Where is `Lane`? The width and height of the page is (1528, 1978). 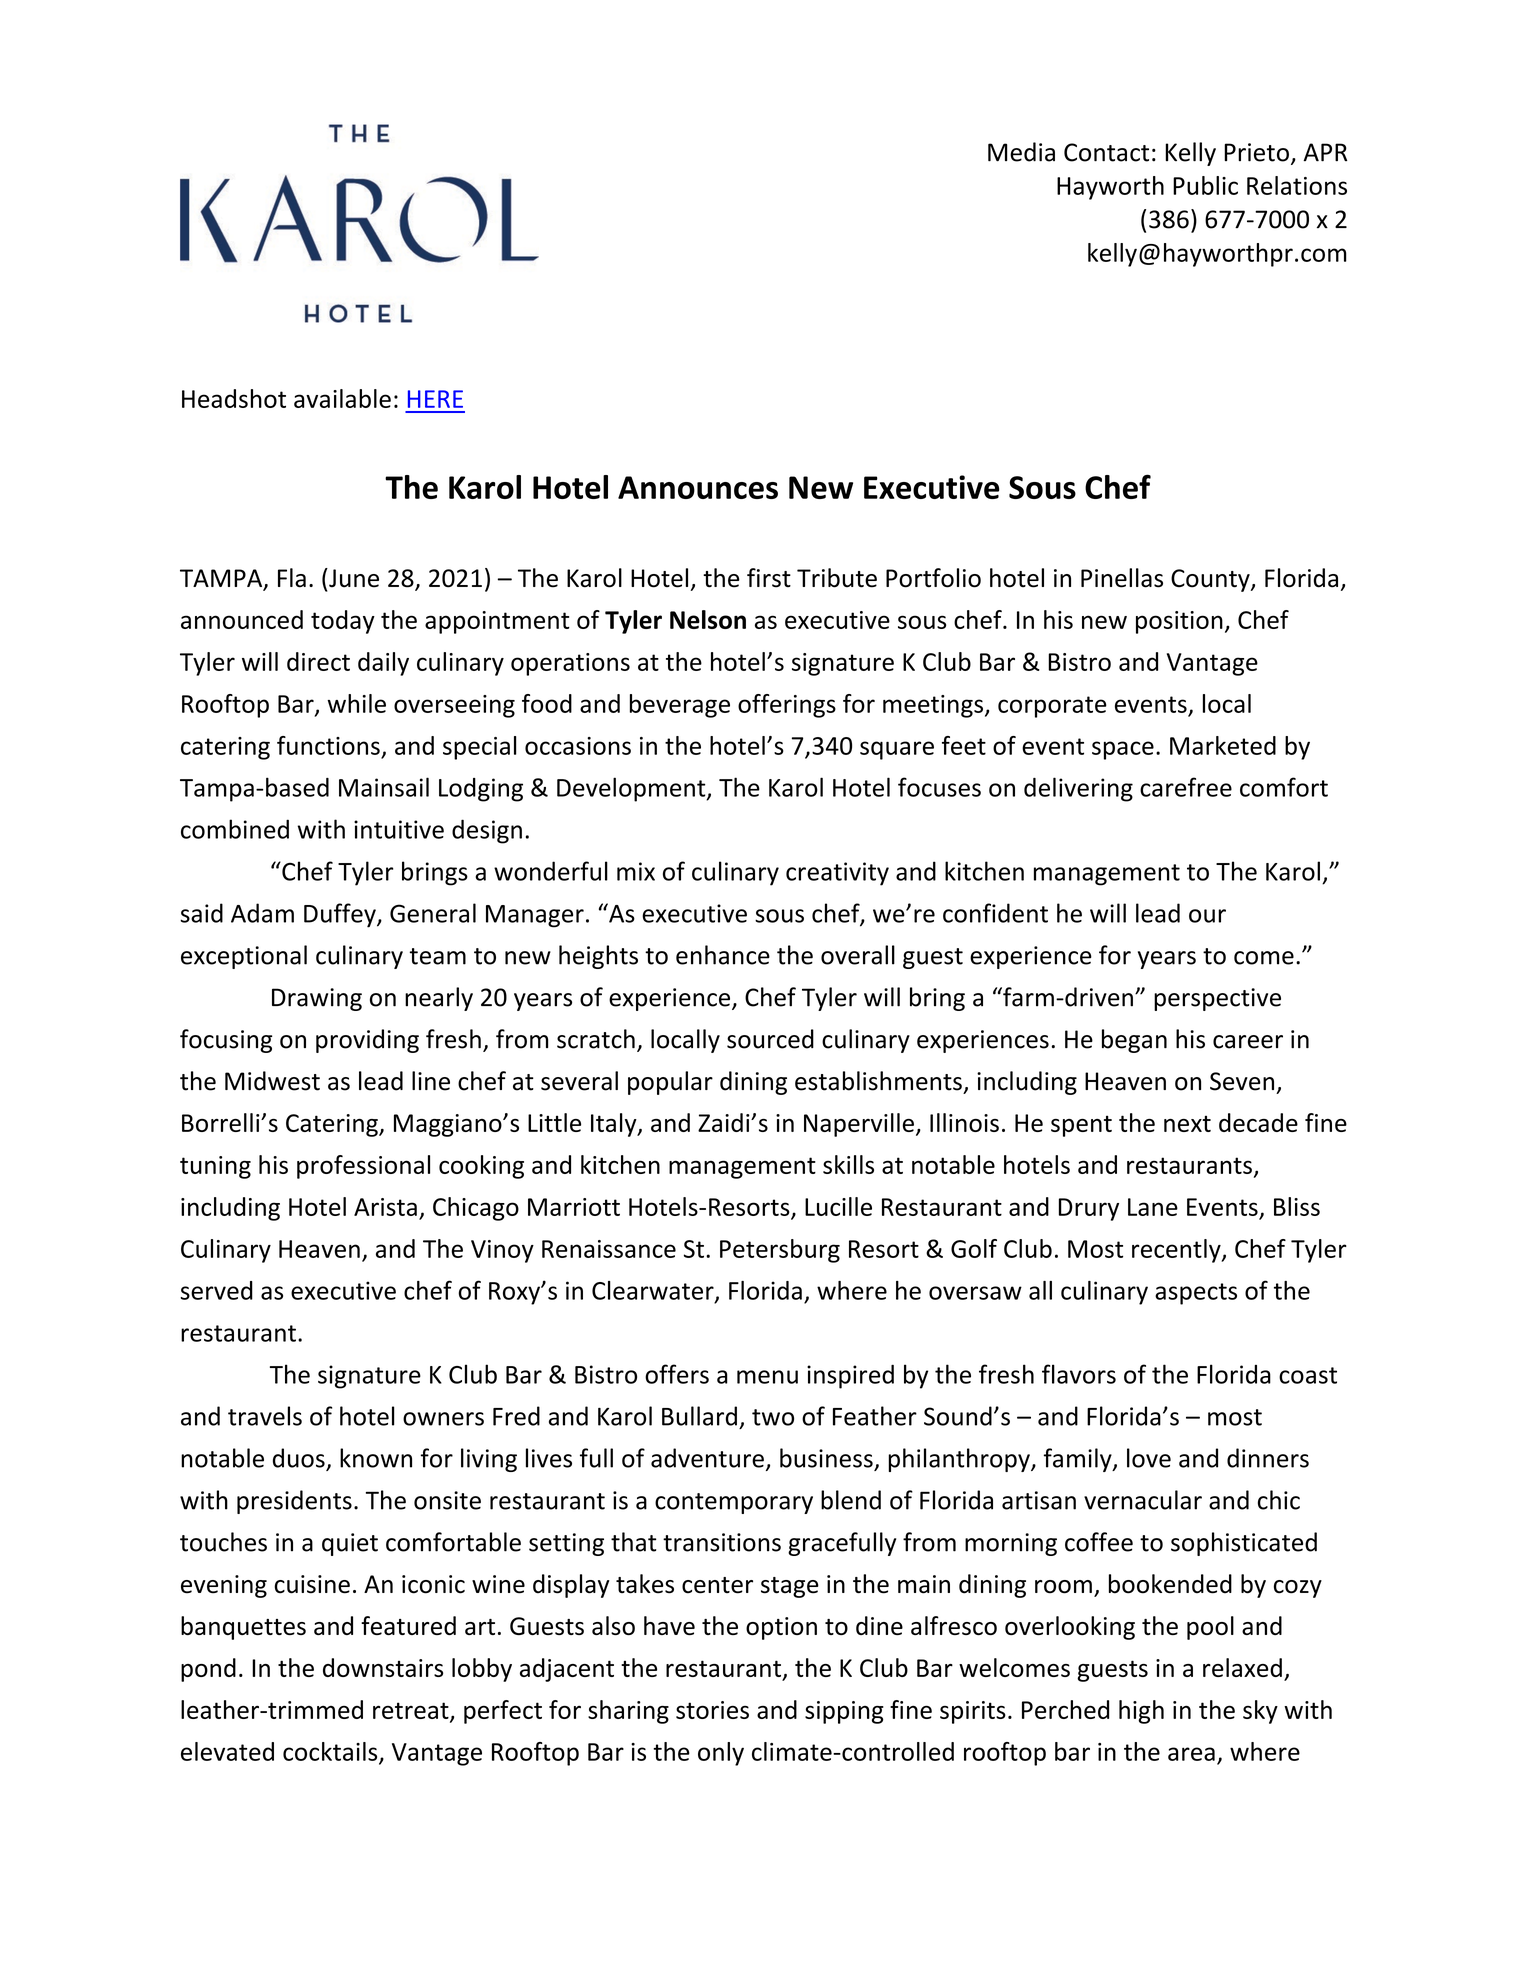 Lane is located at coordinates (1153, 1207).
